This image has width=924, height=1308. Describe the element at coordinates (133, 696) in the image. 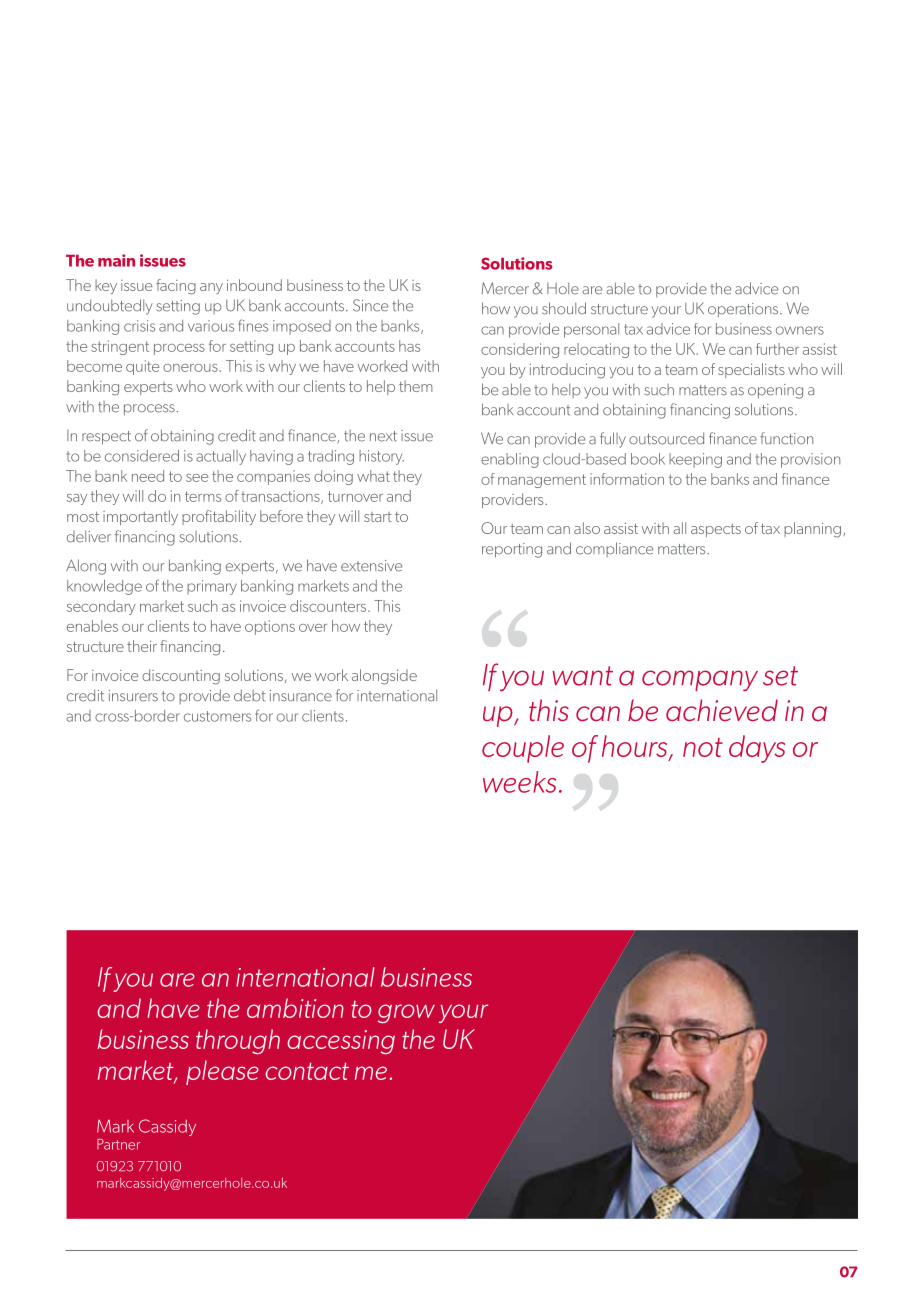

I see `insurers` at that location.
